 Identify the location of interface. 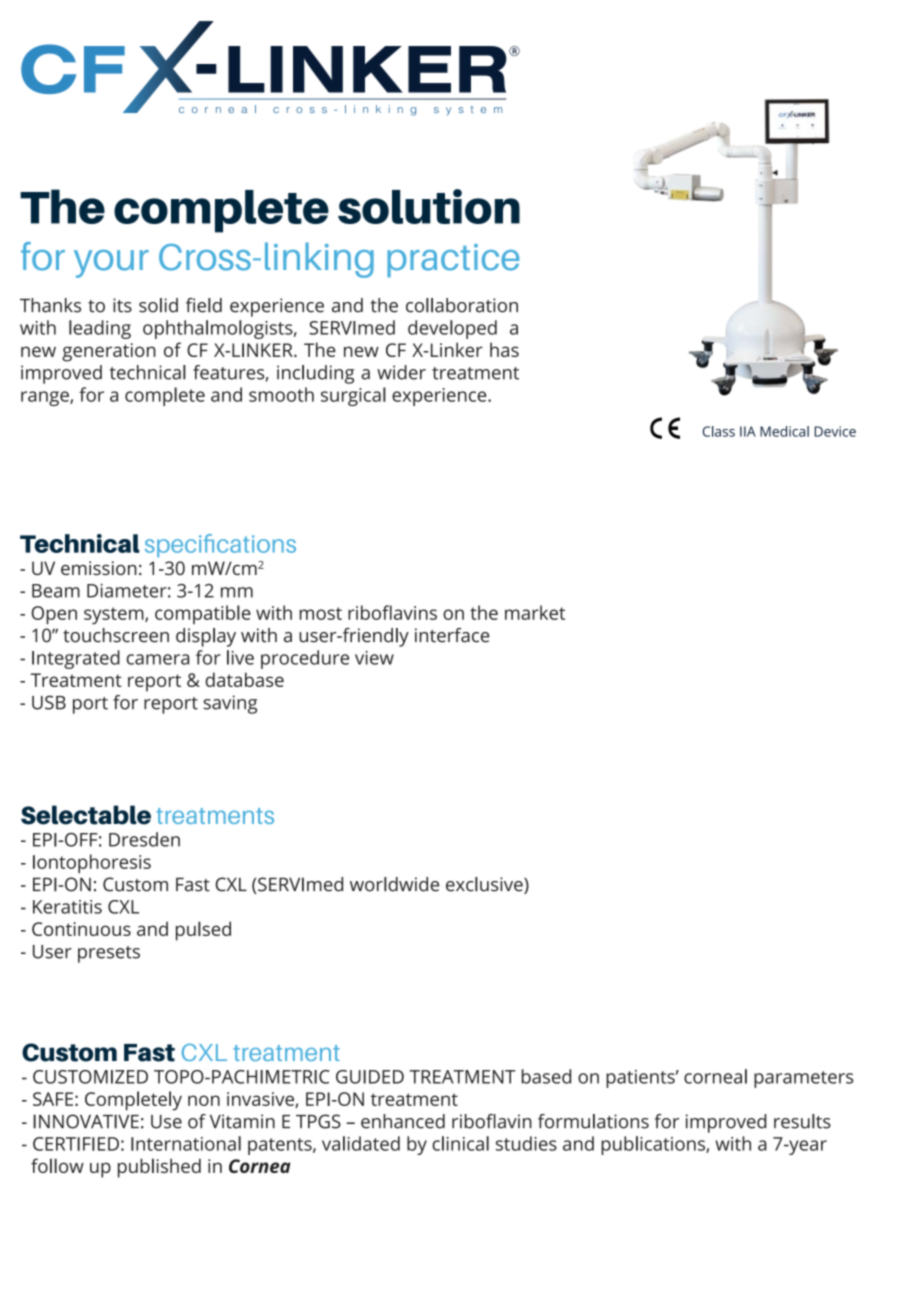
(452, 635).
